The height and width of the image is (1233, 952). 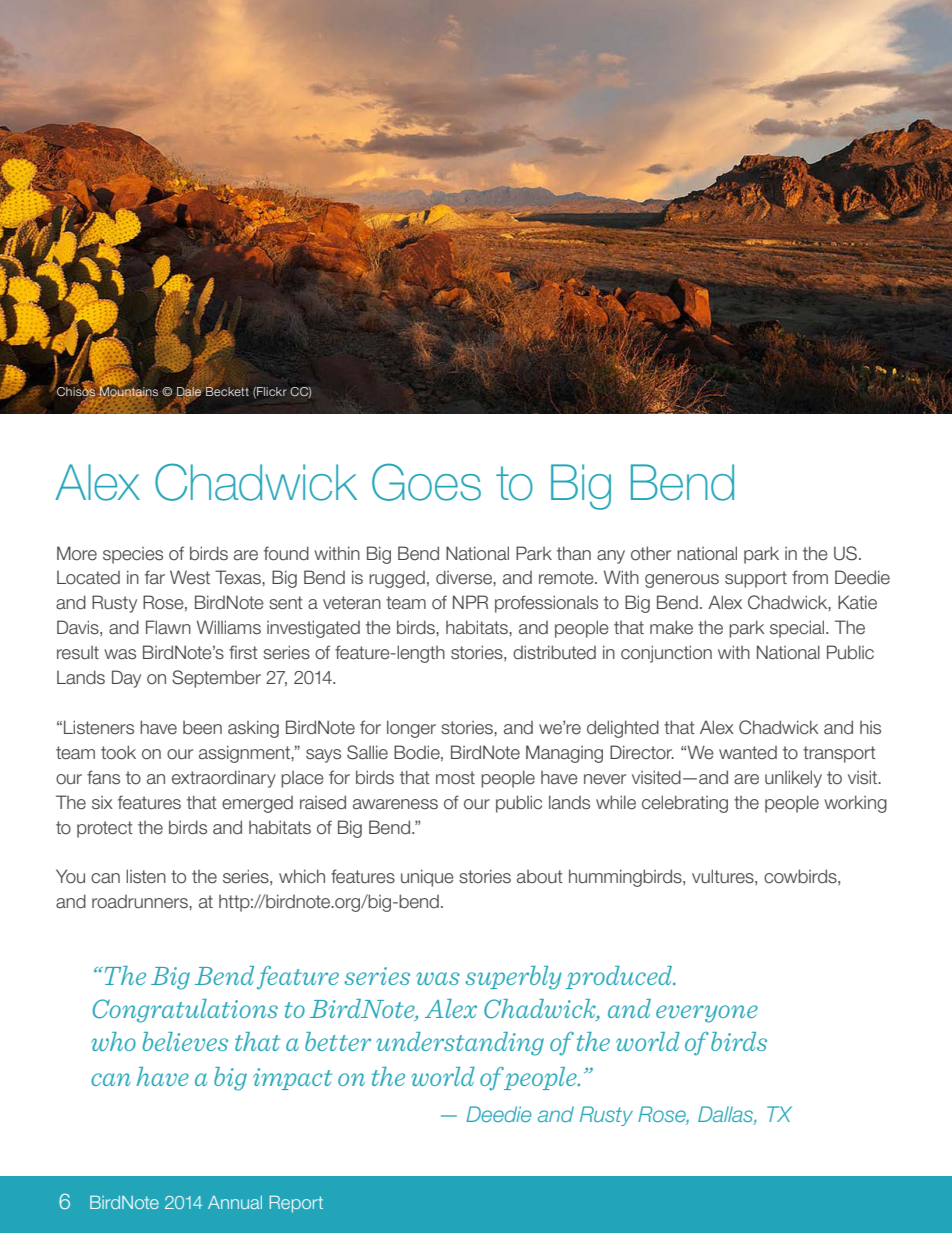 What do you see at coordinates (455, 778) in the image?
I see `most` at bounding box center [455, 778].
